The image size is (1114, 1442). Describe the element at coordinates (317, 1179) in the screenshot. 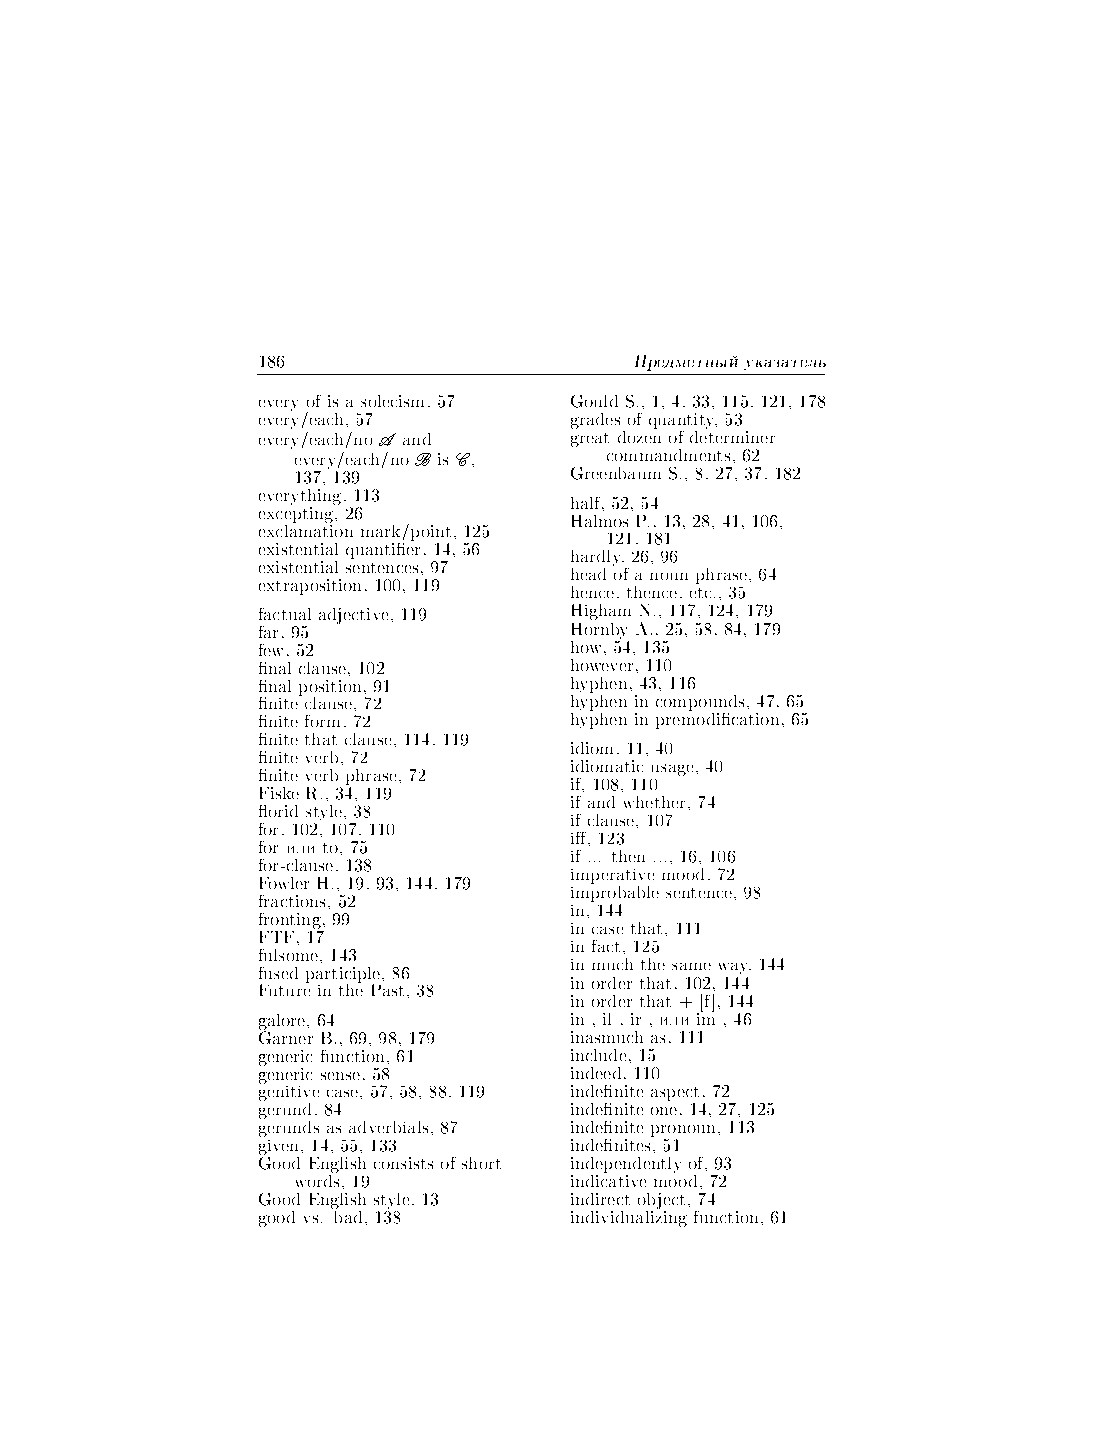

I see `words` at that location.
